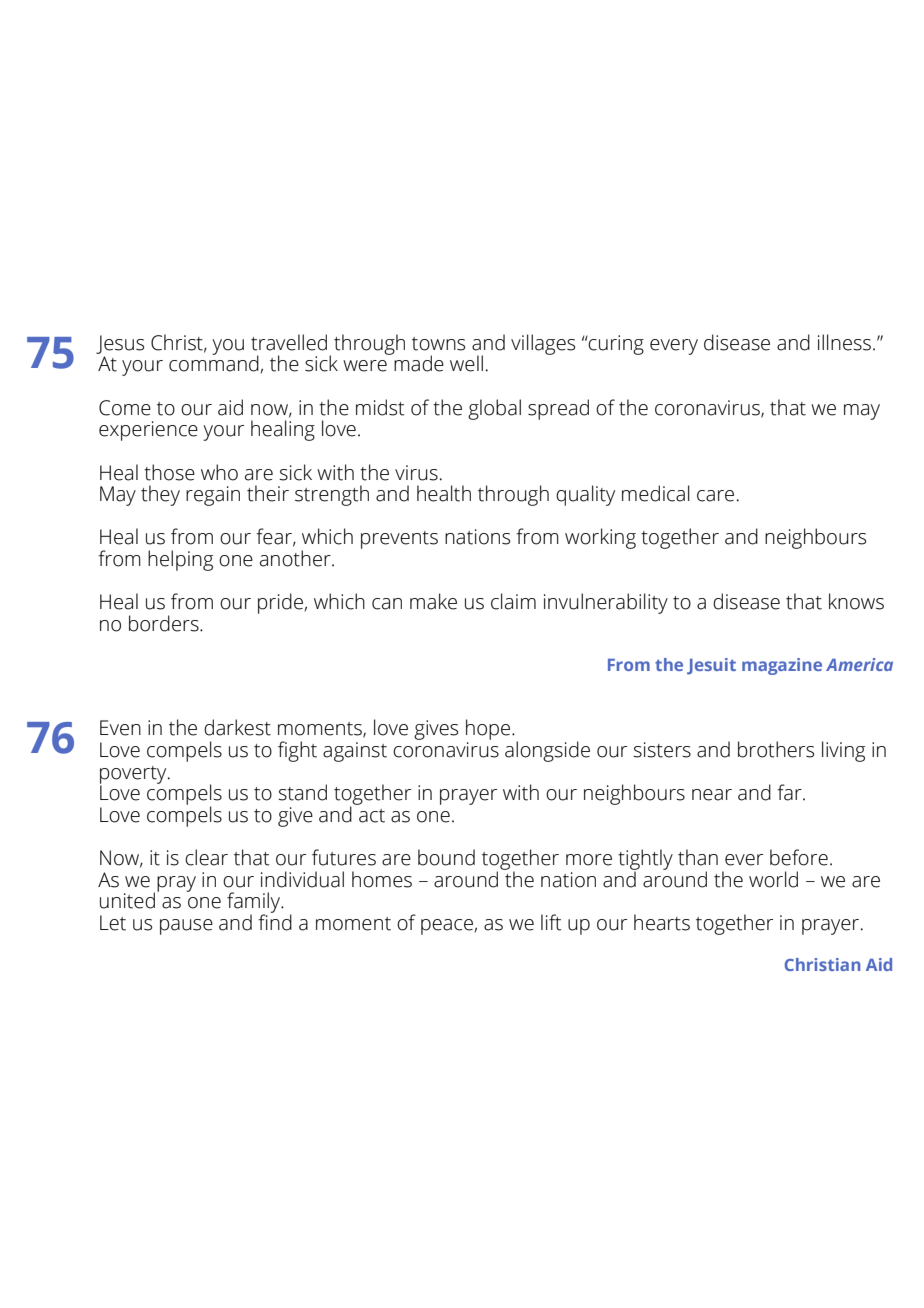  What do you see at coordinates (513, 601) in the screenshot?
I see `claim` at bounding box center [513, 601].
